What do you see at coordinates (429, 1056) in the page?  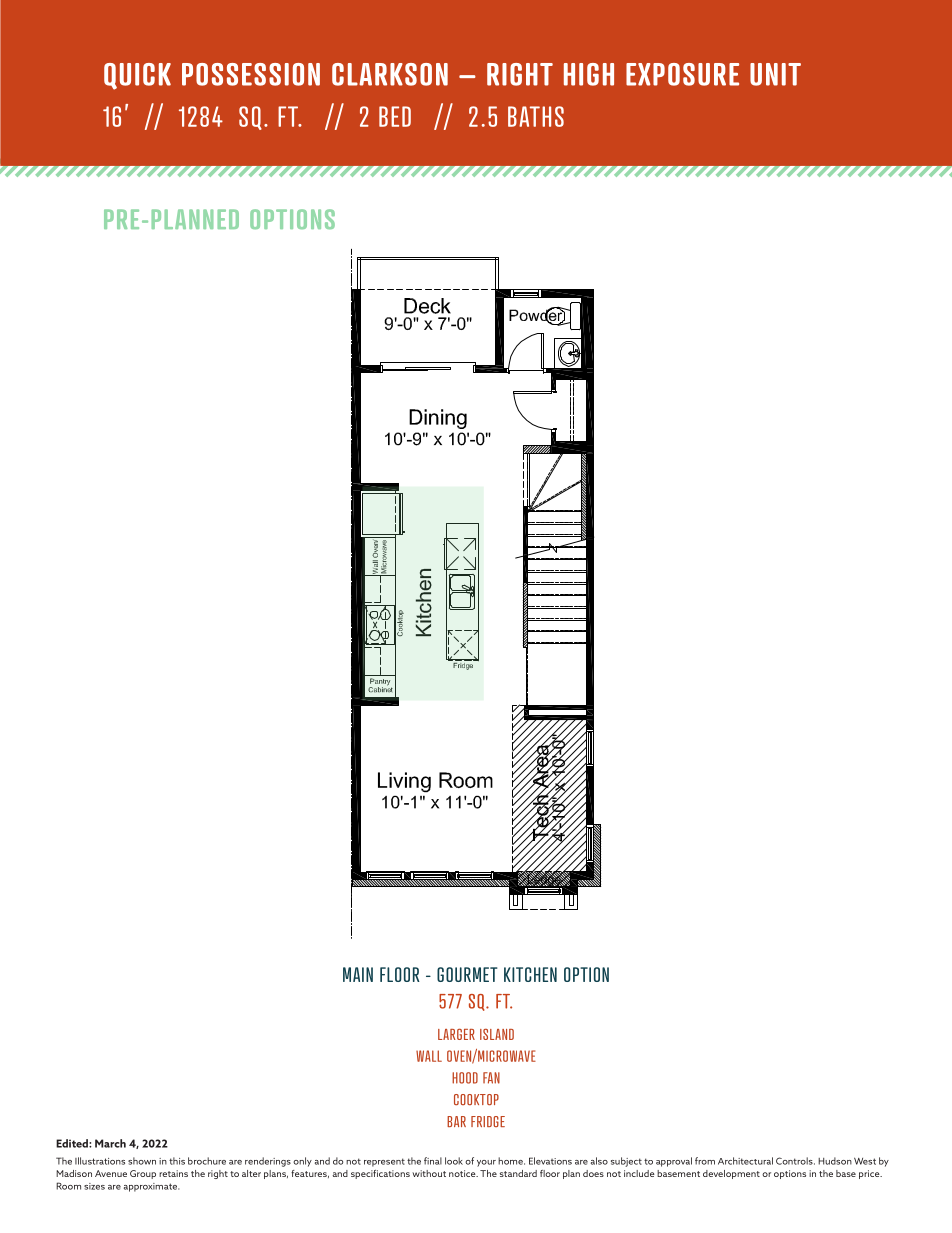 I see `WALL` at bounding box center [429, 1056].
